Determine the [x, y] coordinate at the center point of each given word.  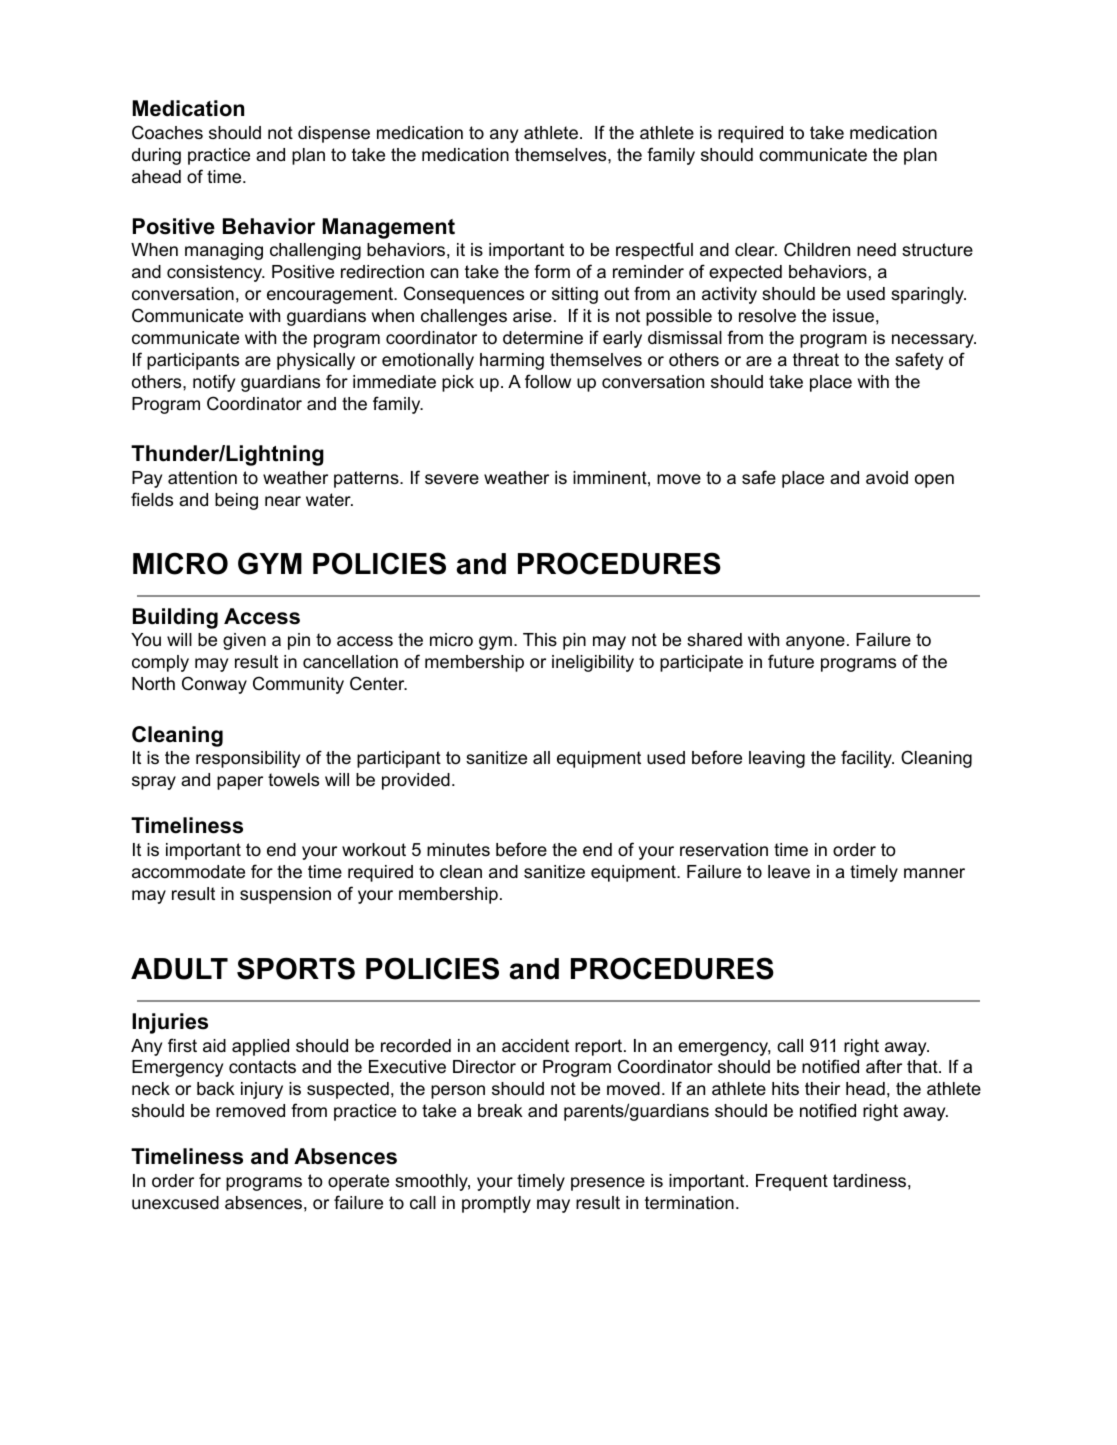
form [552, 271]
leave [789, 872]
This [540, 639]
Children [817, 249]
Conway [214, 685]
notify [214, 383]
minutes [458, 849]
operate [358, 1182]
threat [816, 359]
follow [548, 381]
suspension [285, 895]
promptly [496, 1204]
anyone [815, 643]
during [156, 156]
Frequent [792, 1182]
